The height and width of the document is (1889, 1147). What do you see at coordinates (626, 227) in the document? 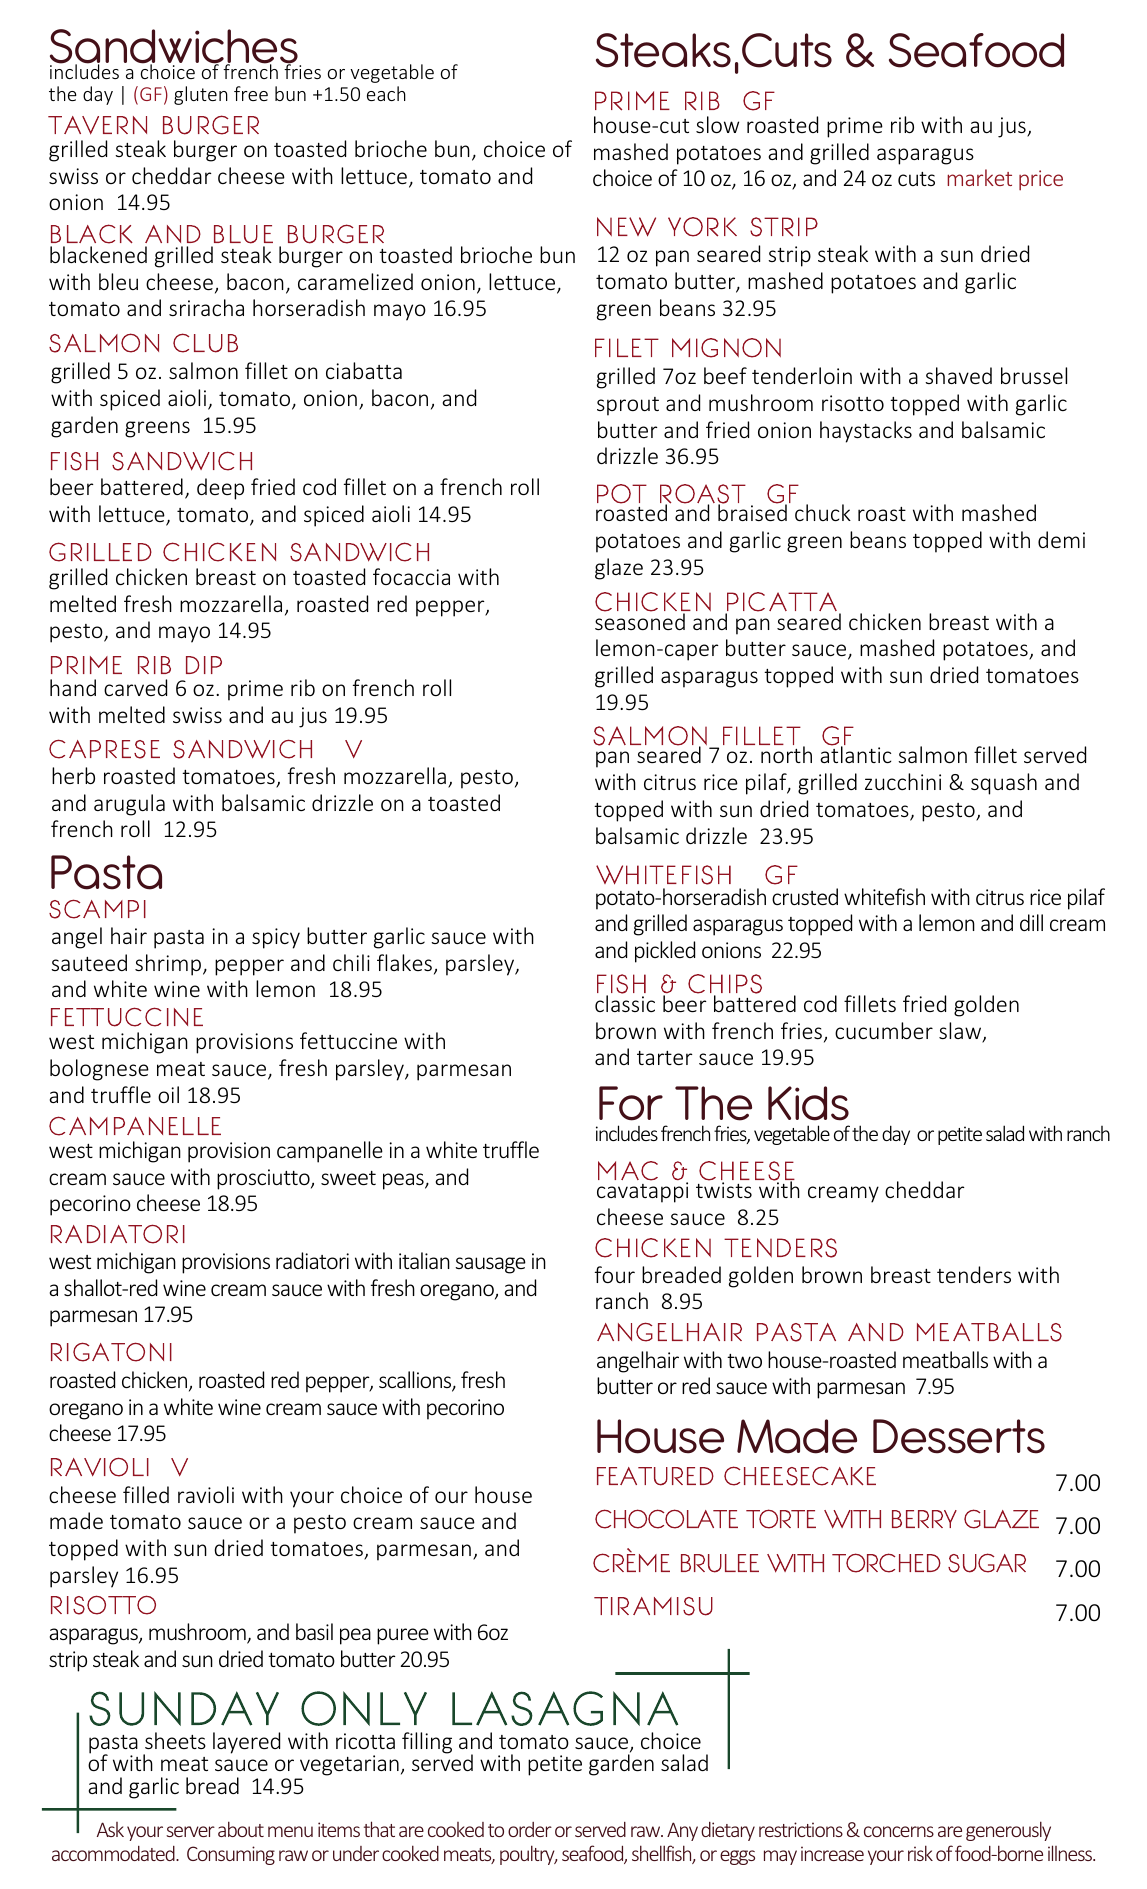
I see `NEW` at bounding box center [626, 227].
